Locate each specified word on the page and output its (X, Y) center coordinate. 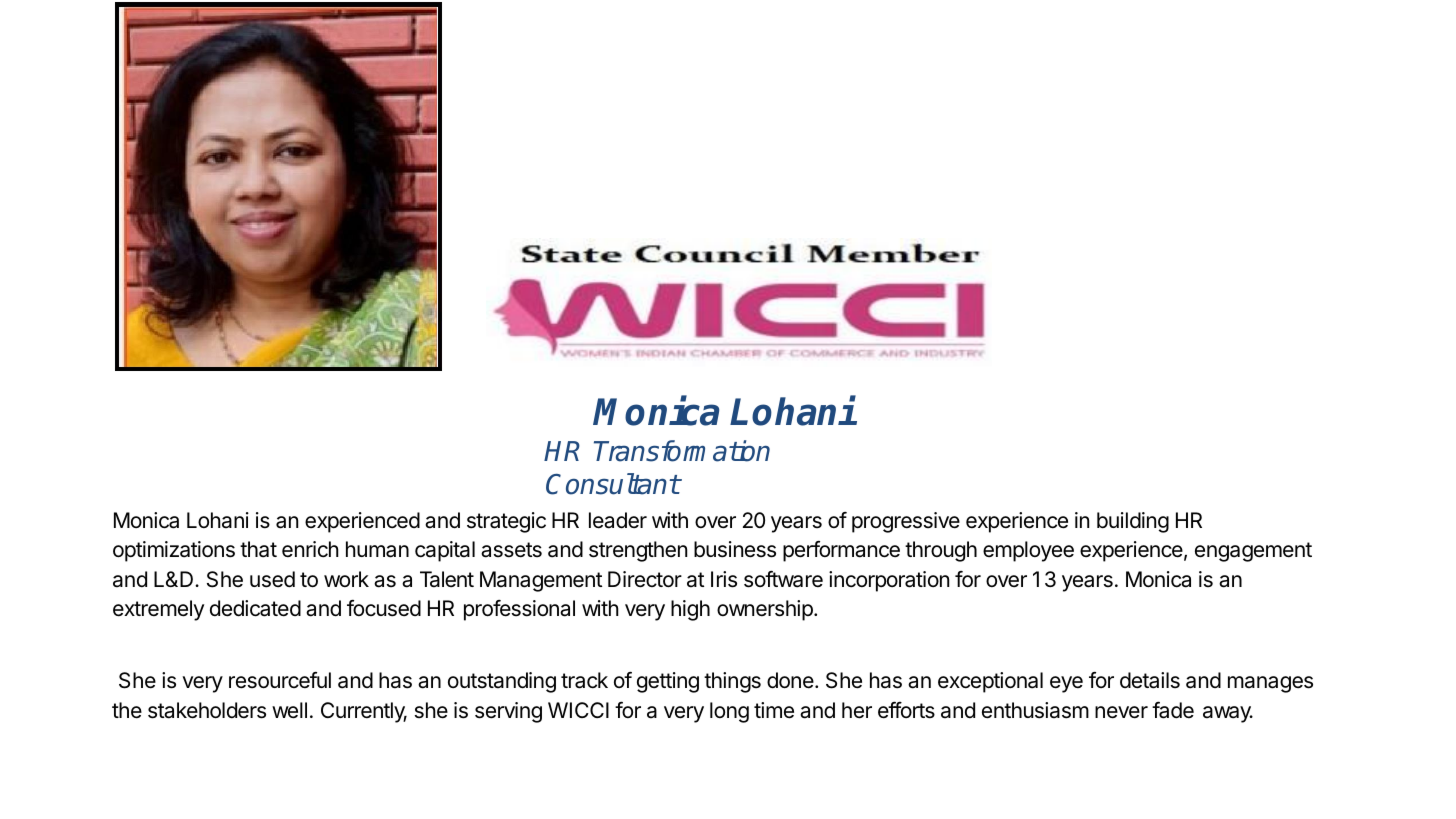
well (289, 710)
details (1150, 680)
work (346, 579)
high (690, 610)
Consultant (613, 484)
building (1133, 522)
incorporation (889, 581)
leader (618, 520)
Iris (724, 579)
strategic (506, 522)
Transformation (682, 451)
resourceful (280, 680)
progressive (906, 522)
